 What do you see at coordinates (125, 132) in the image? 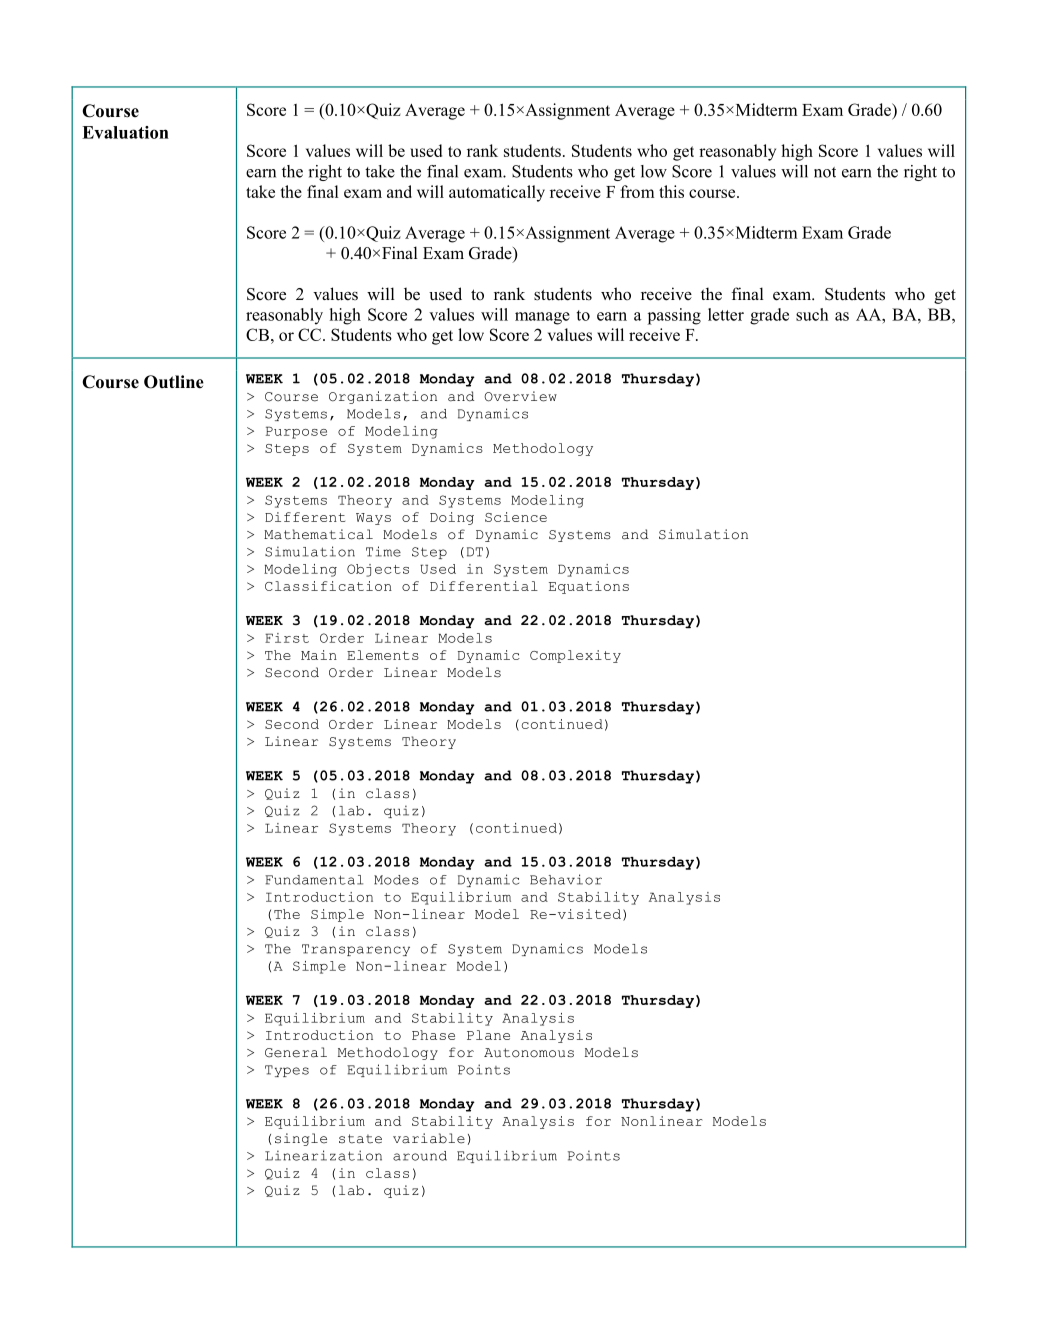
I see `Evaluation` at bounding box center [125, 132].
